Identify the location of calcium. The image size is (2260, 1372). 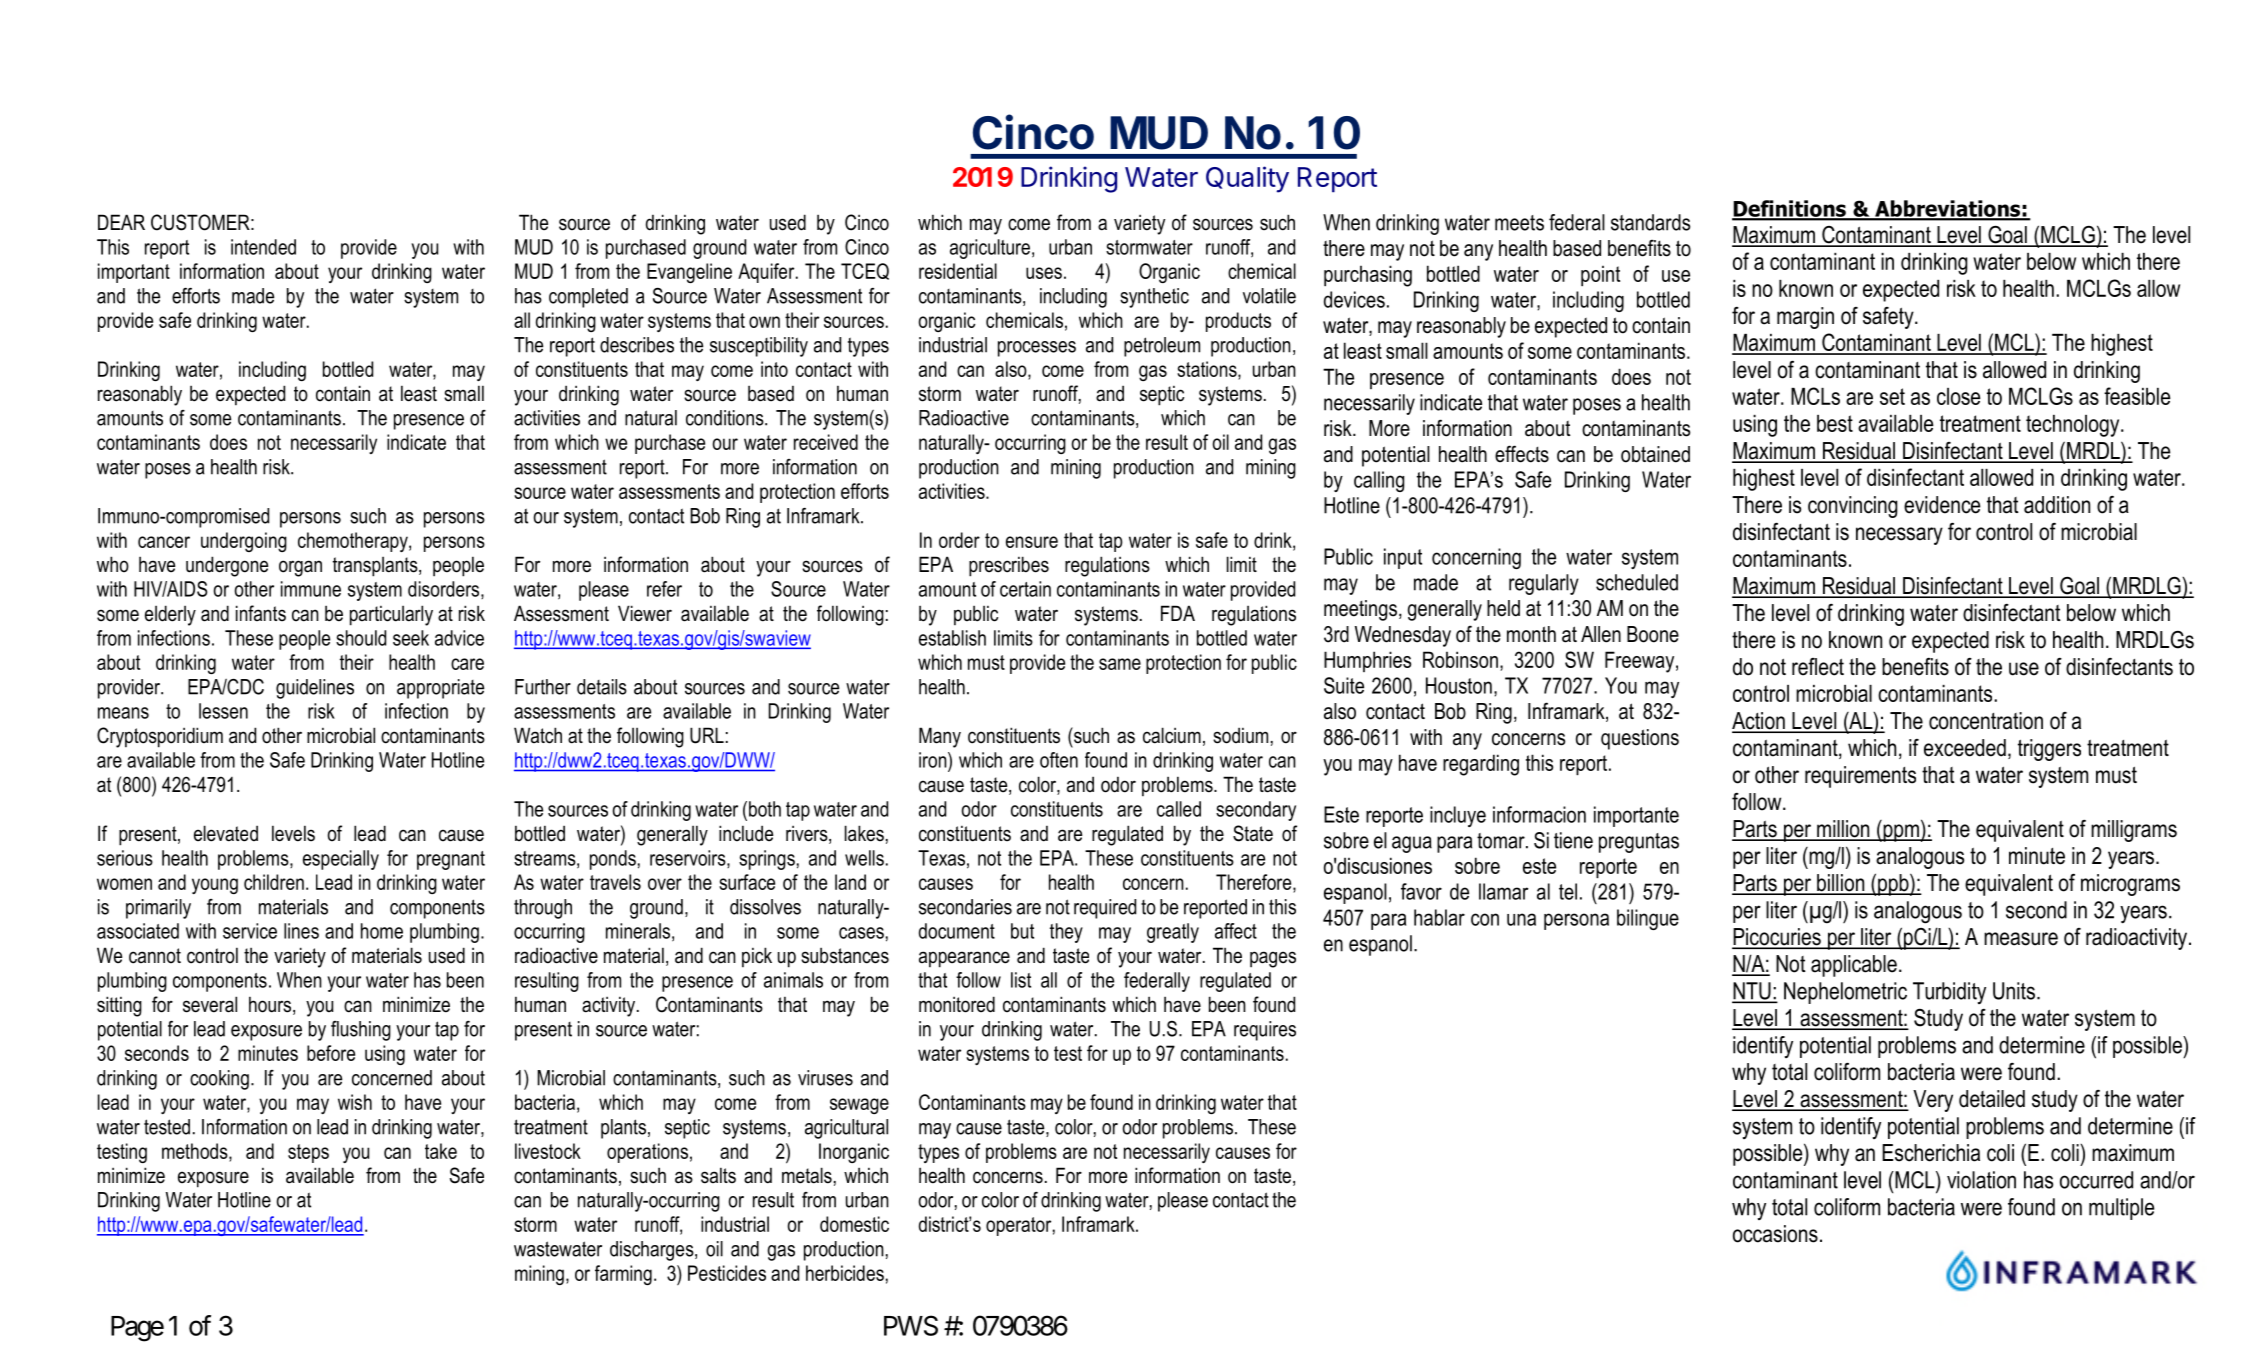
(1172, 735).
